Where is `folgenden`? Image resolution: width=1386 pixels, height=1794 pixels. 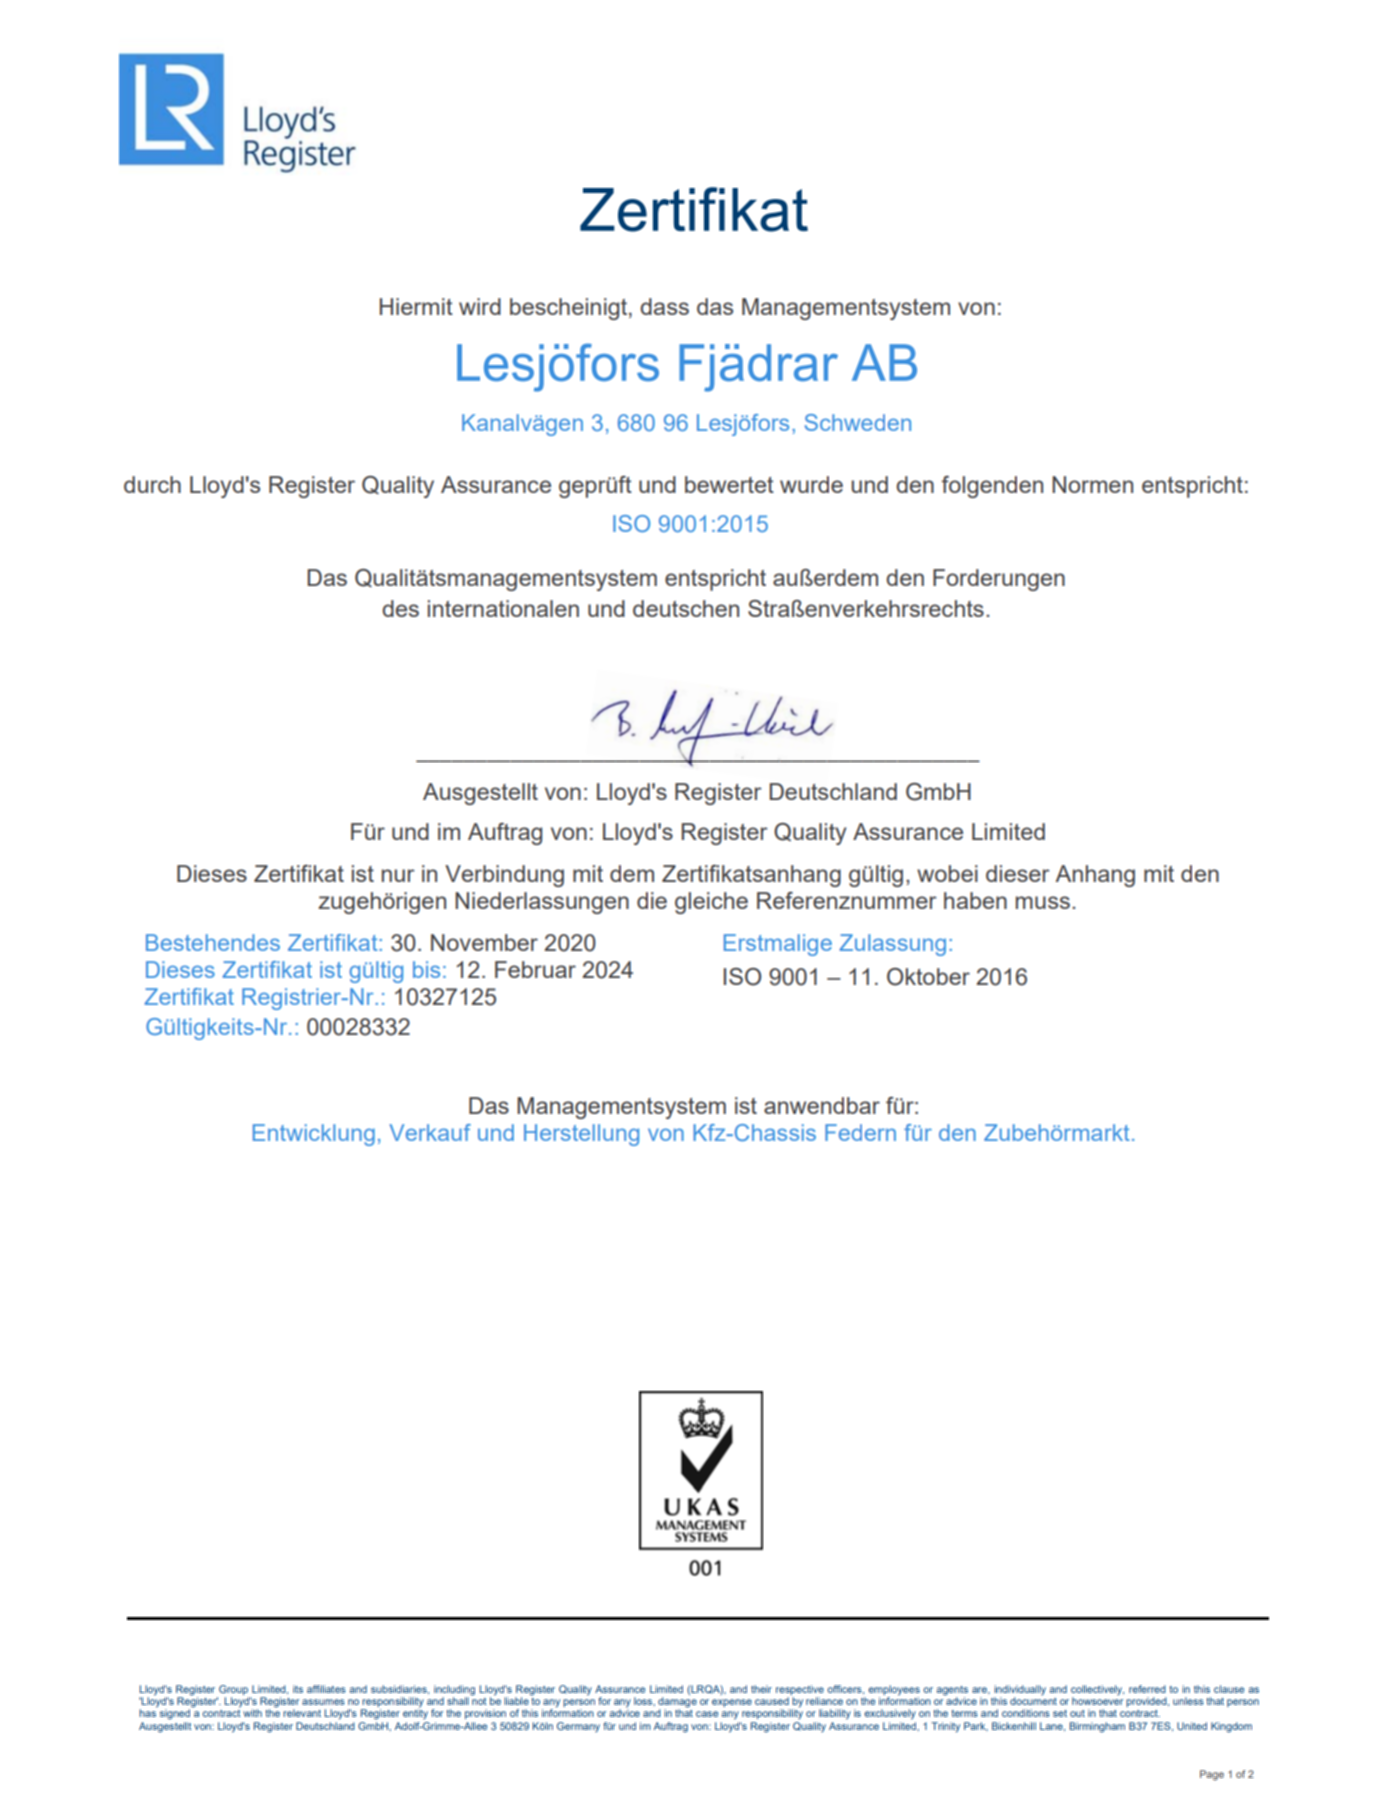 folgenden is located at coordinates (992, 487).
